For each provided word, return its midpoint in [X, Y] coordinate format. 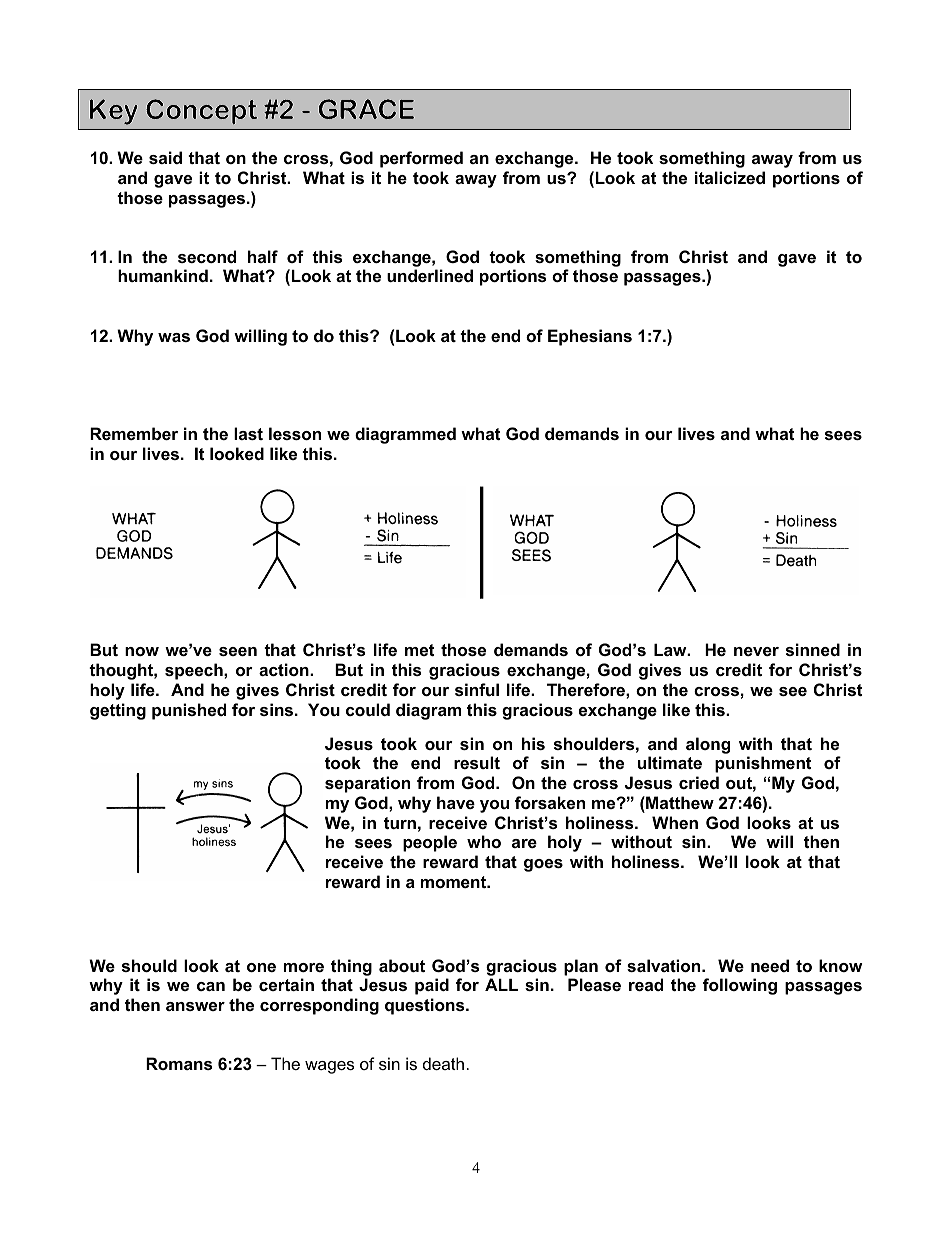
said [165, 157]
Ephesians [590, 337]
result [477, 762]
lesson [295, 433]
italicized [730, 177]
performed [421, 159]
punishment [763, 764]
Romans [179, 1063]
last [248, 433]
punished [189, 711]
